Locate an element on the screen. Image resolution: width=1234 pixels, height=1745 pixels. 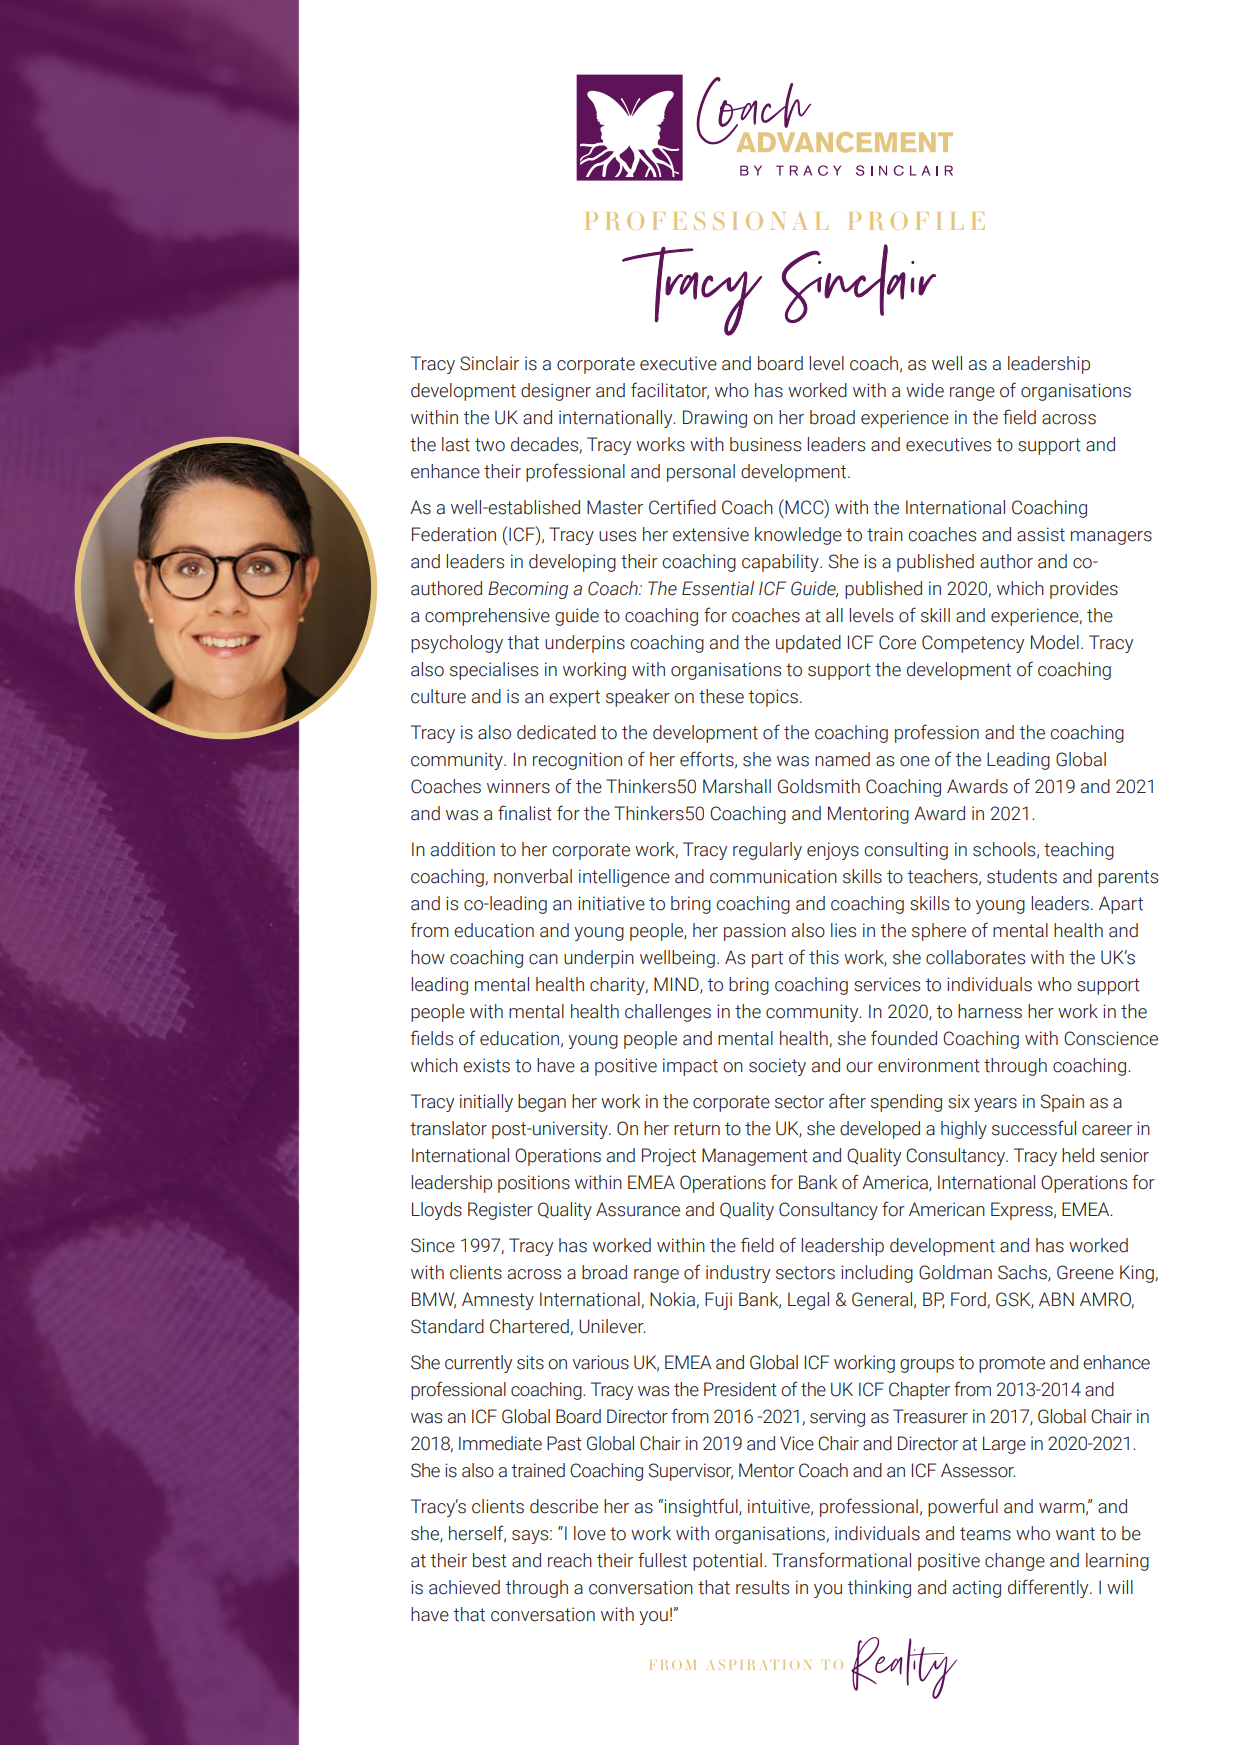
topics is located at coordinates (773, 698).
